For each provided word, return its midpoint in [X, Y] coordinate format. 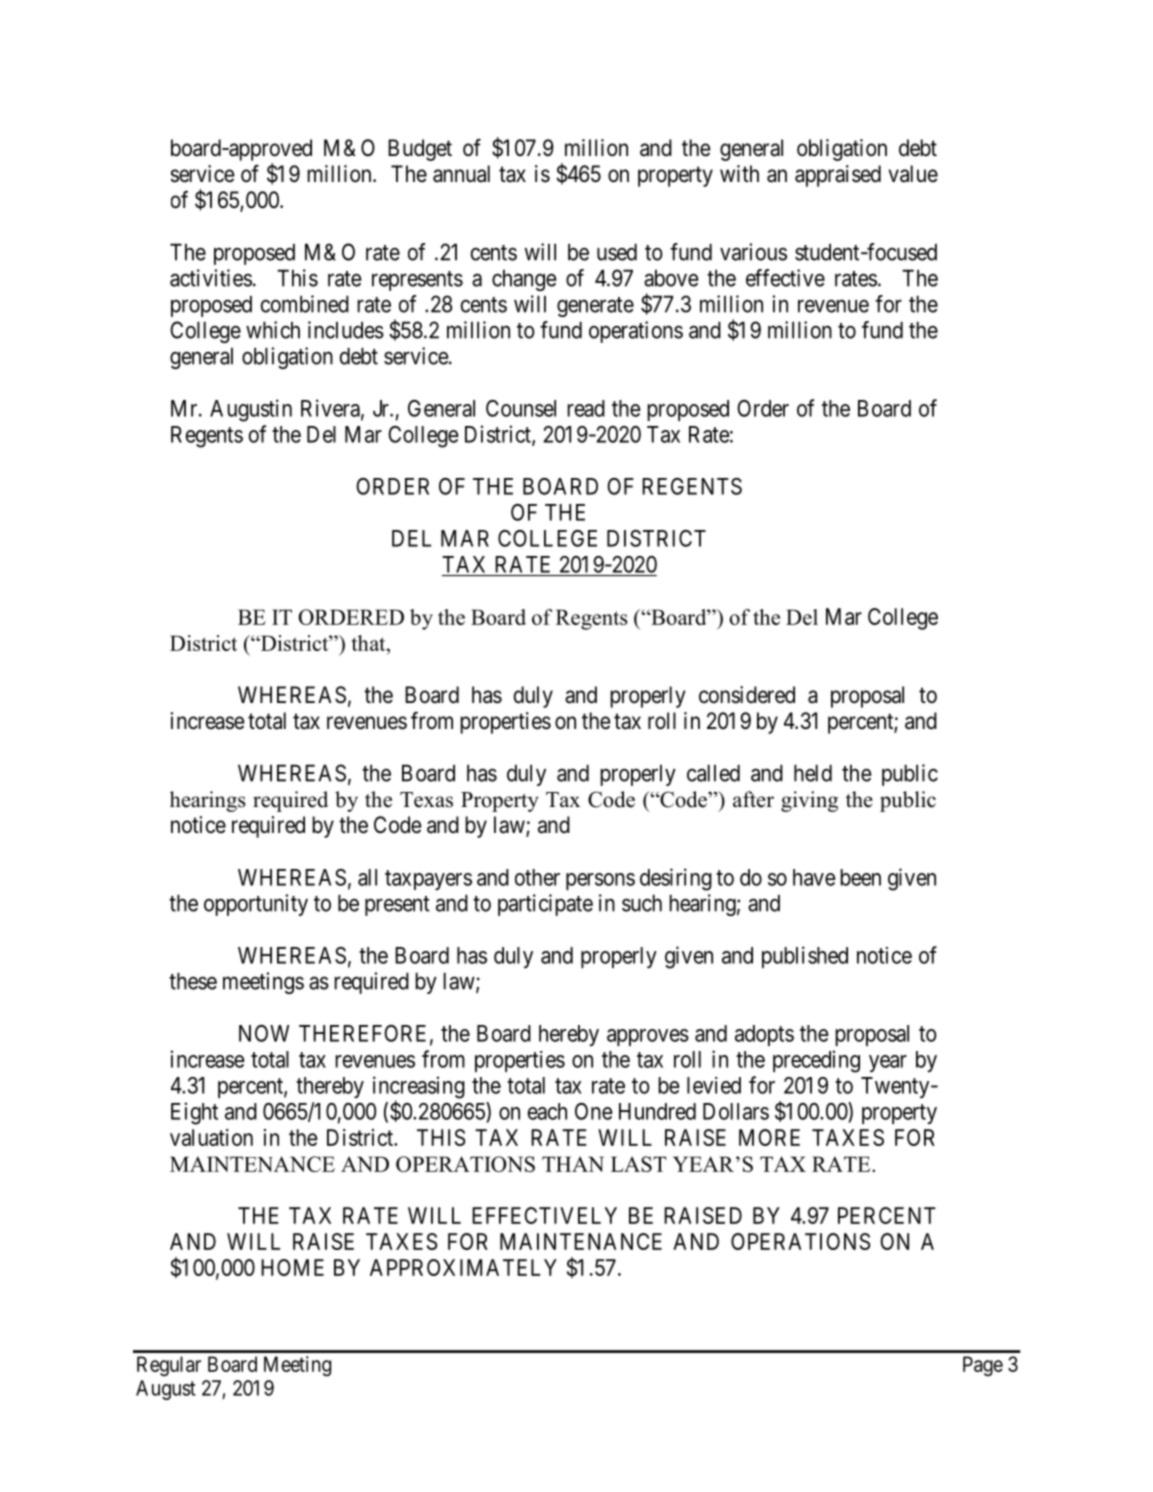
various [753, 252]
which [273, 330]
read [586, 408]
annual [461, 174]
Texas [426, 800]
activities [211, 278]
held [813, 773]
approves [648, 1037]
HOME [292, 1267]
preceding [816, 1061]
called [713, 773]
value [913, 174]
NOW [264, 1033]
